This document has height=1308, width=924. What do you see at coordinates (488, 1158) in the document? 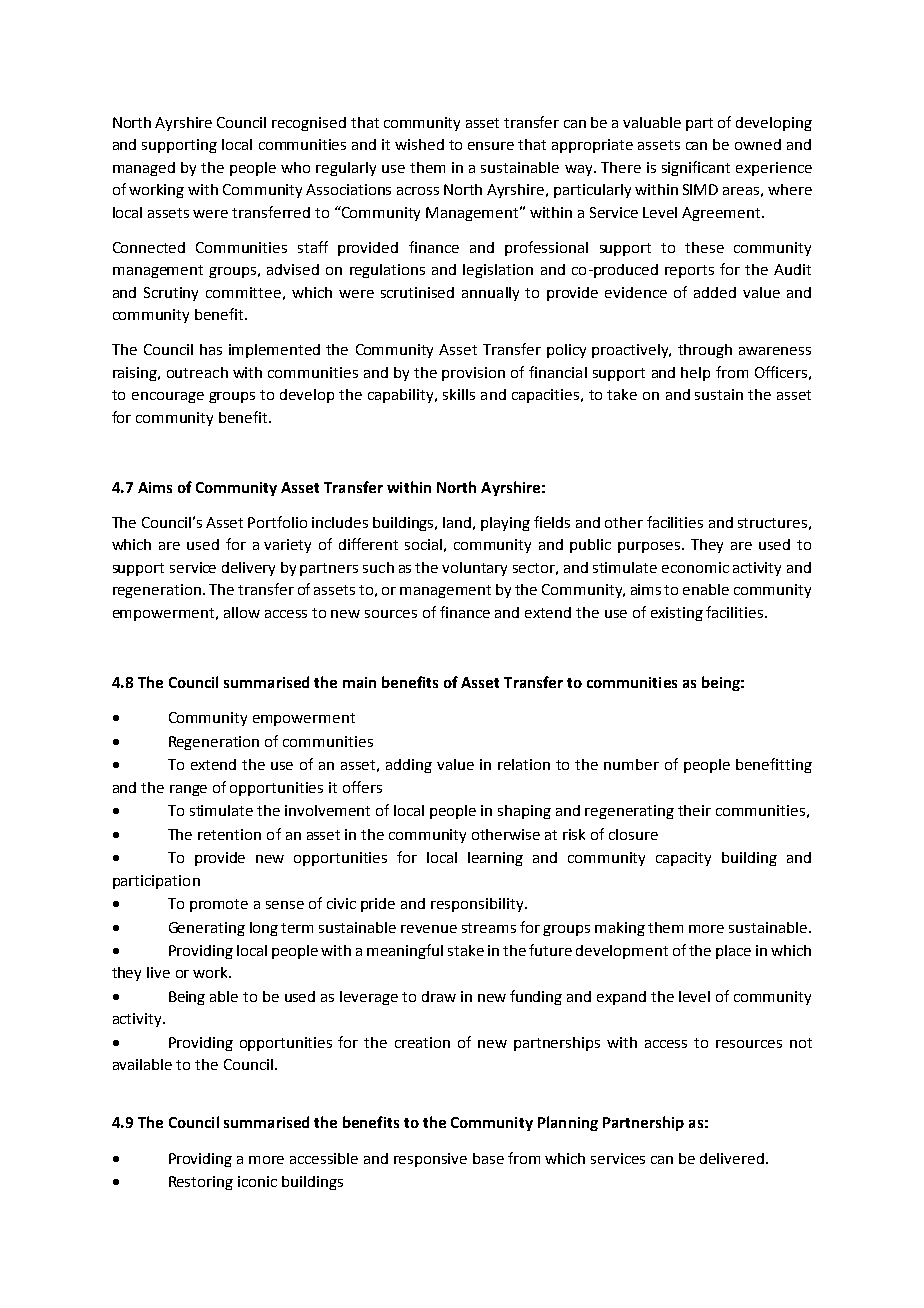
I see `base` at bounding box center [488, 1158].
